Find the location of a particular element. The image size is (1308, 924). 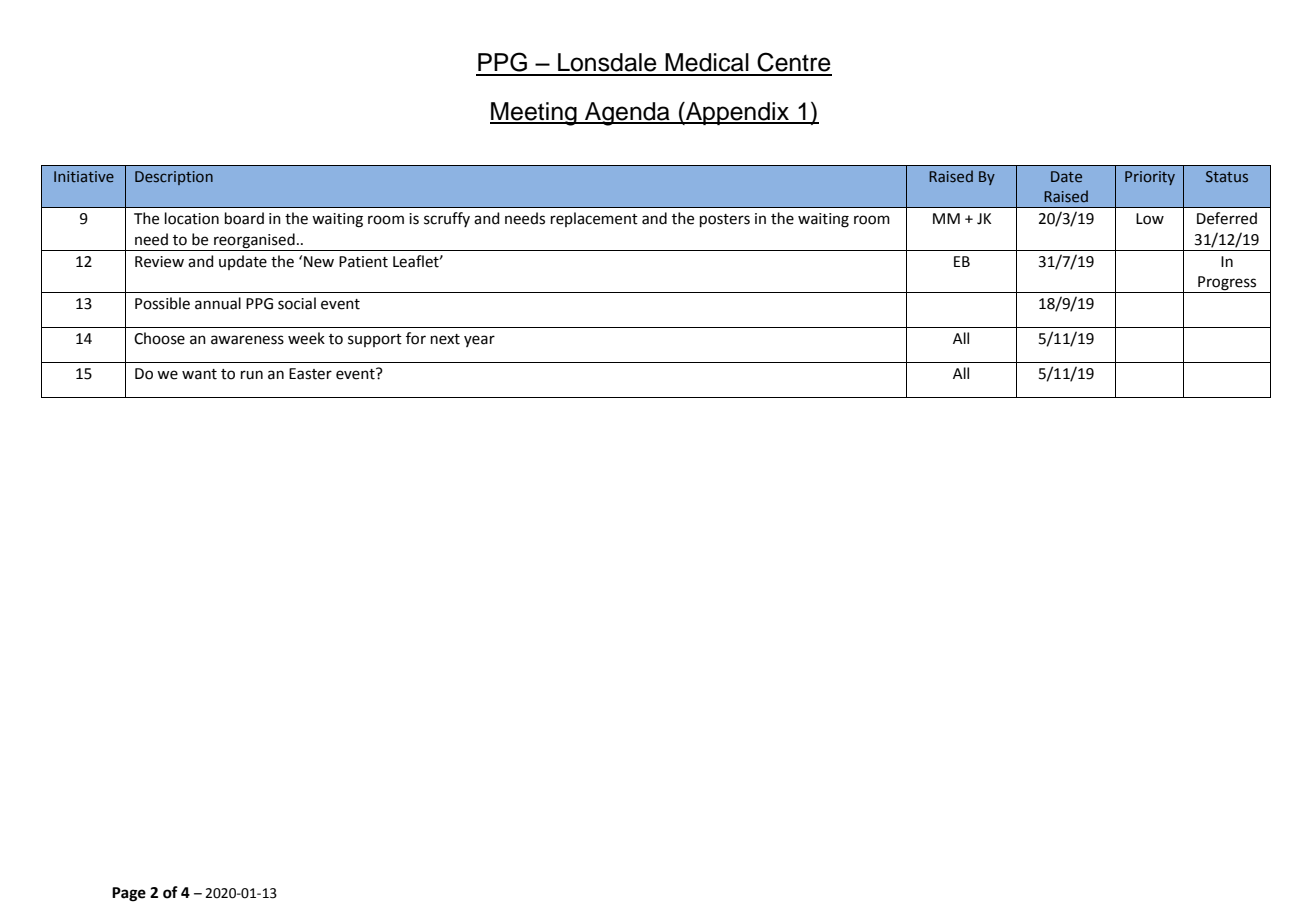

Description is located at coordinates (174, 178).
